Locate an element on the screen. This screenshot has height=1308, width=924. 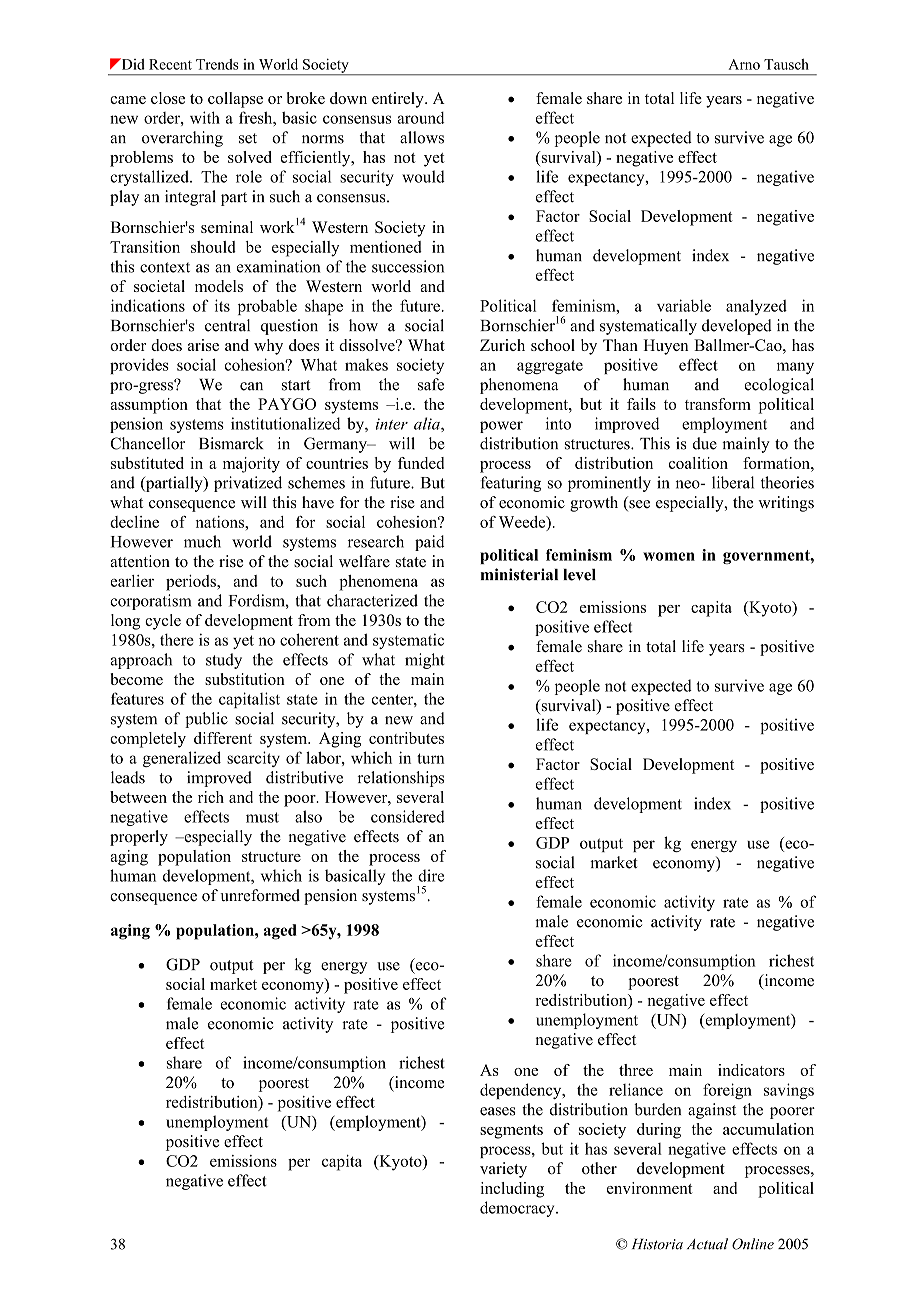
around is located at coordinates (420, 118).
